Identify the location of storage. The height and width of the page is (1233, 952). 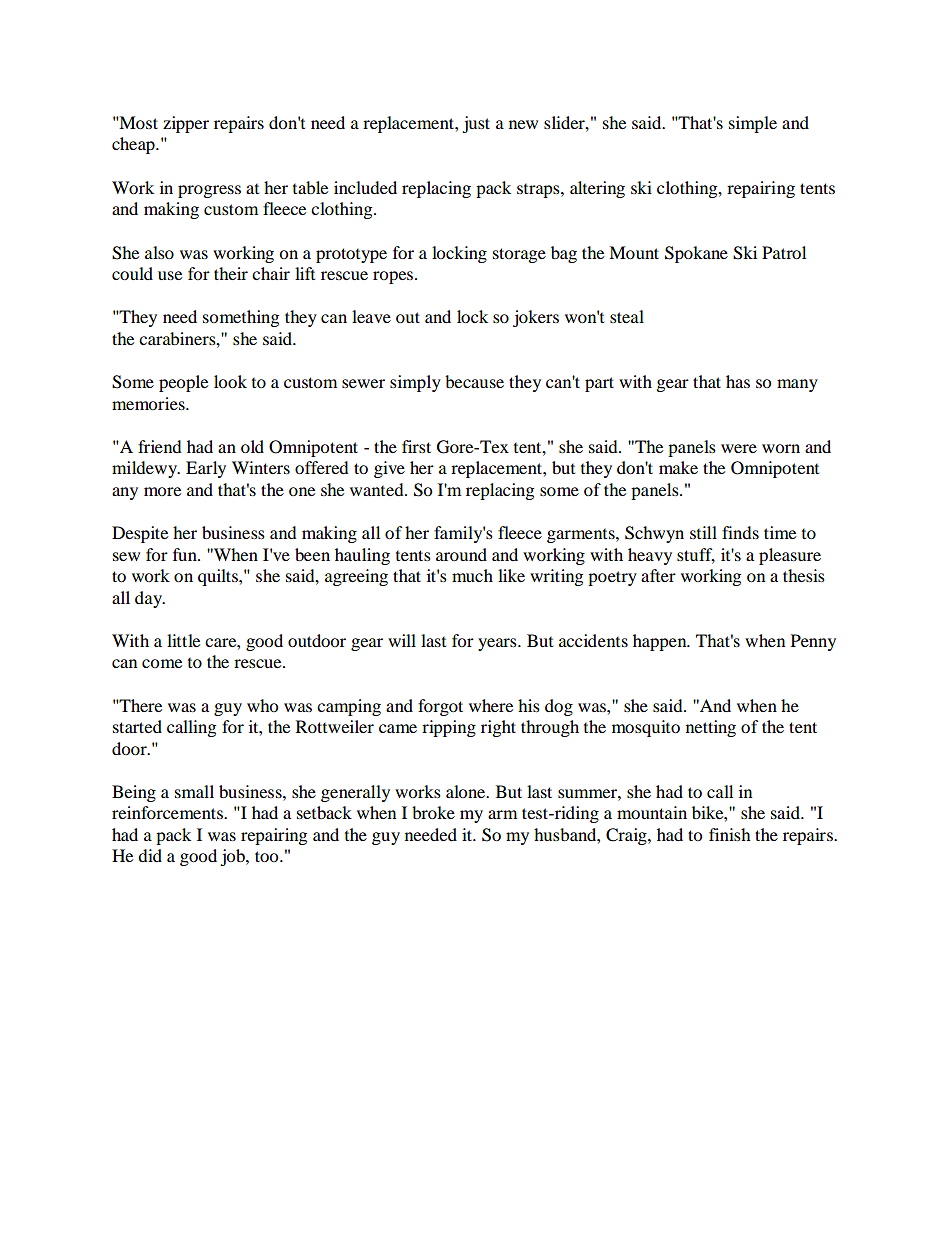
(519, 255).
